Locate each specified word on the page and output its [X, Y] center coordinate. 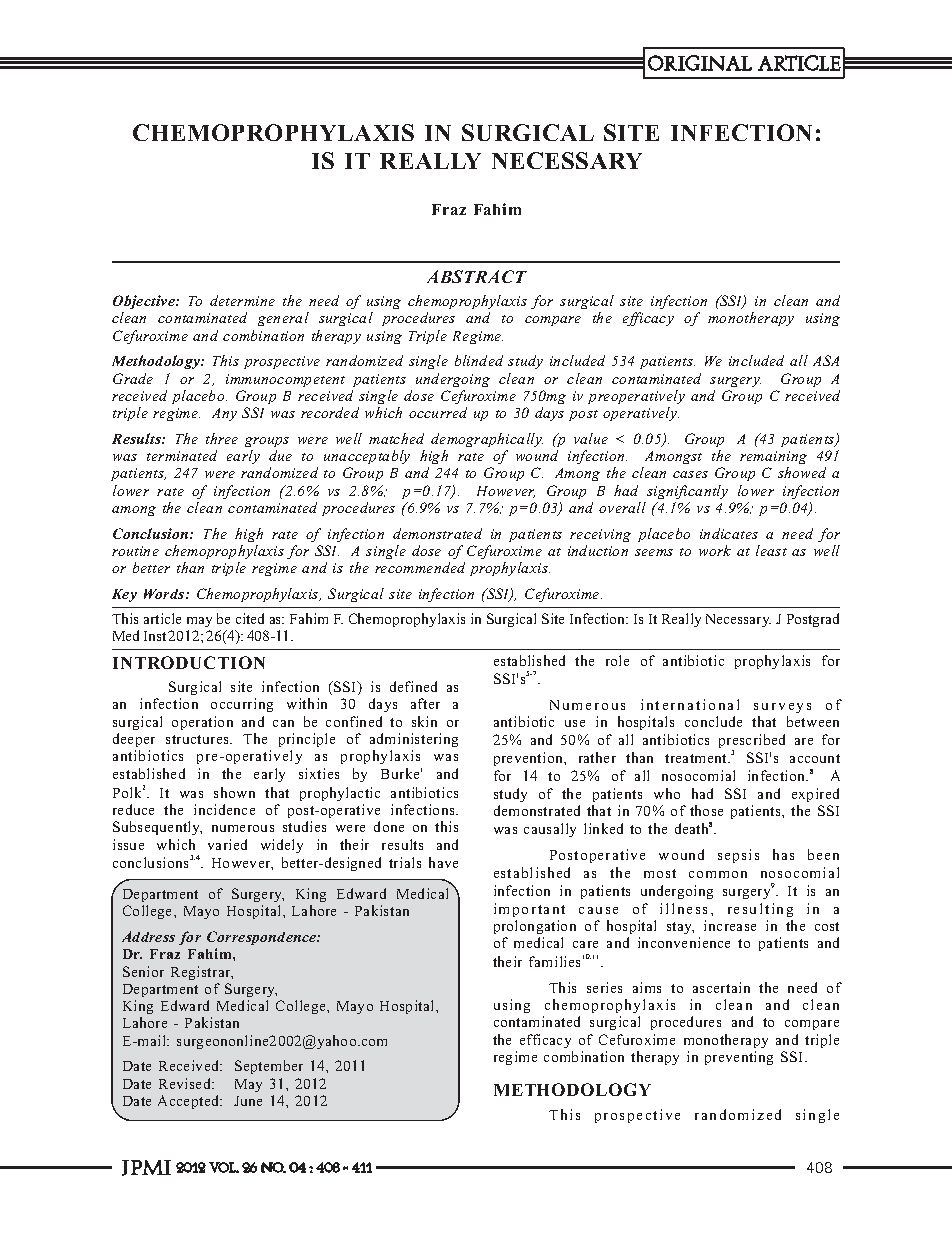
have [443, 862]
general [283, 319]
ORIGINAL [700, 63]
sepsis [738, 856]
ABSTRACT [477, 276]
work [715, 550]
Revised [186, 1083]
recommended [420, 567]
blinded [479, 360]
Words [164, 594]
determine [242, 300]
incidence [224, 809]
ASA [826, 360]
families [554, 961]
